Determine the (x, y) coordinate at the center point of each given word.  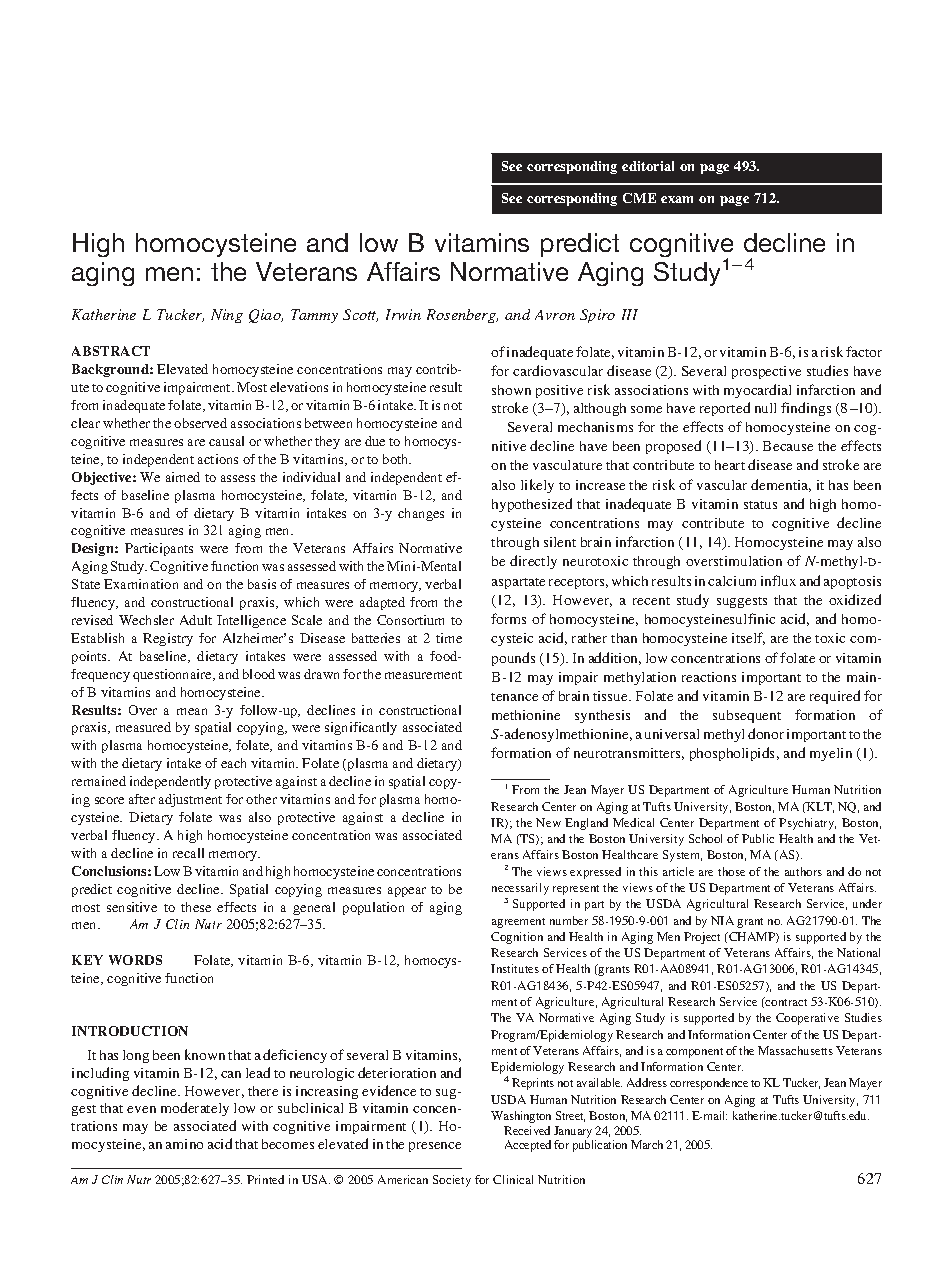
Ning (227, 316)
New (548, 822)
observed (200, 423)
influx (778, 580)
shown (511, 390)
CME (639, 198)
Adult (196, 620)
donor (766, 733)
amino (184, 1144)
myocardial (757, 391)
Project (702, 938)
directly (533, 562)
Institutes (515, 968)
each (233, 763)
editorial (648, 166)
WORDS (135, 960)
